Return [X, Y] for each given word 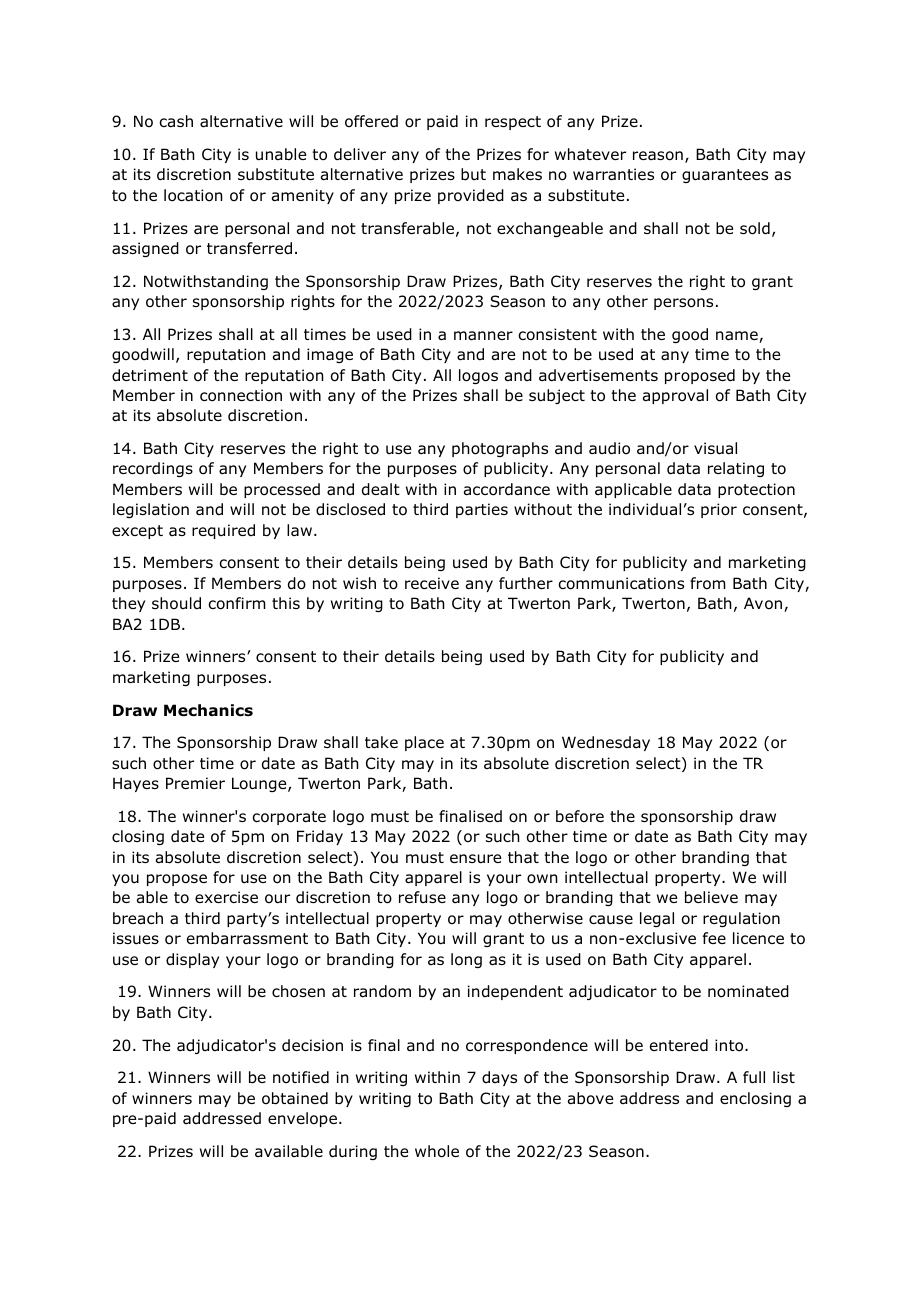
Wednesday [606, 743]
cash [176, 121]
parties [482, 510]
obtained [295, 1098]
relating [736, 469]
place [424, 743]
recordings [153, 469]
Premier [195, 783]
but [473, 174]
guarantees [725, 176]
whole [437, 1151]
